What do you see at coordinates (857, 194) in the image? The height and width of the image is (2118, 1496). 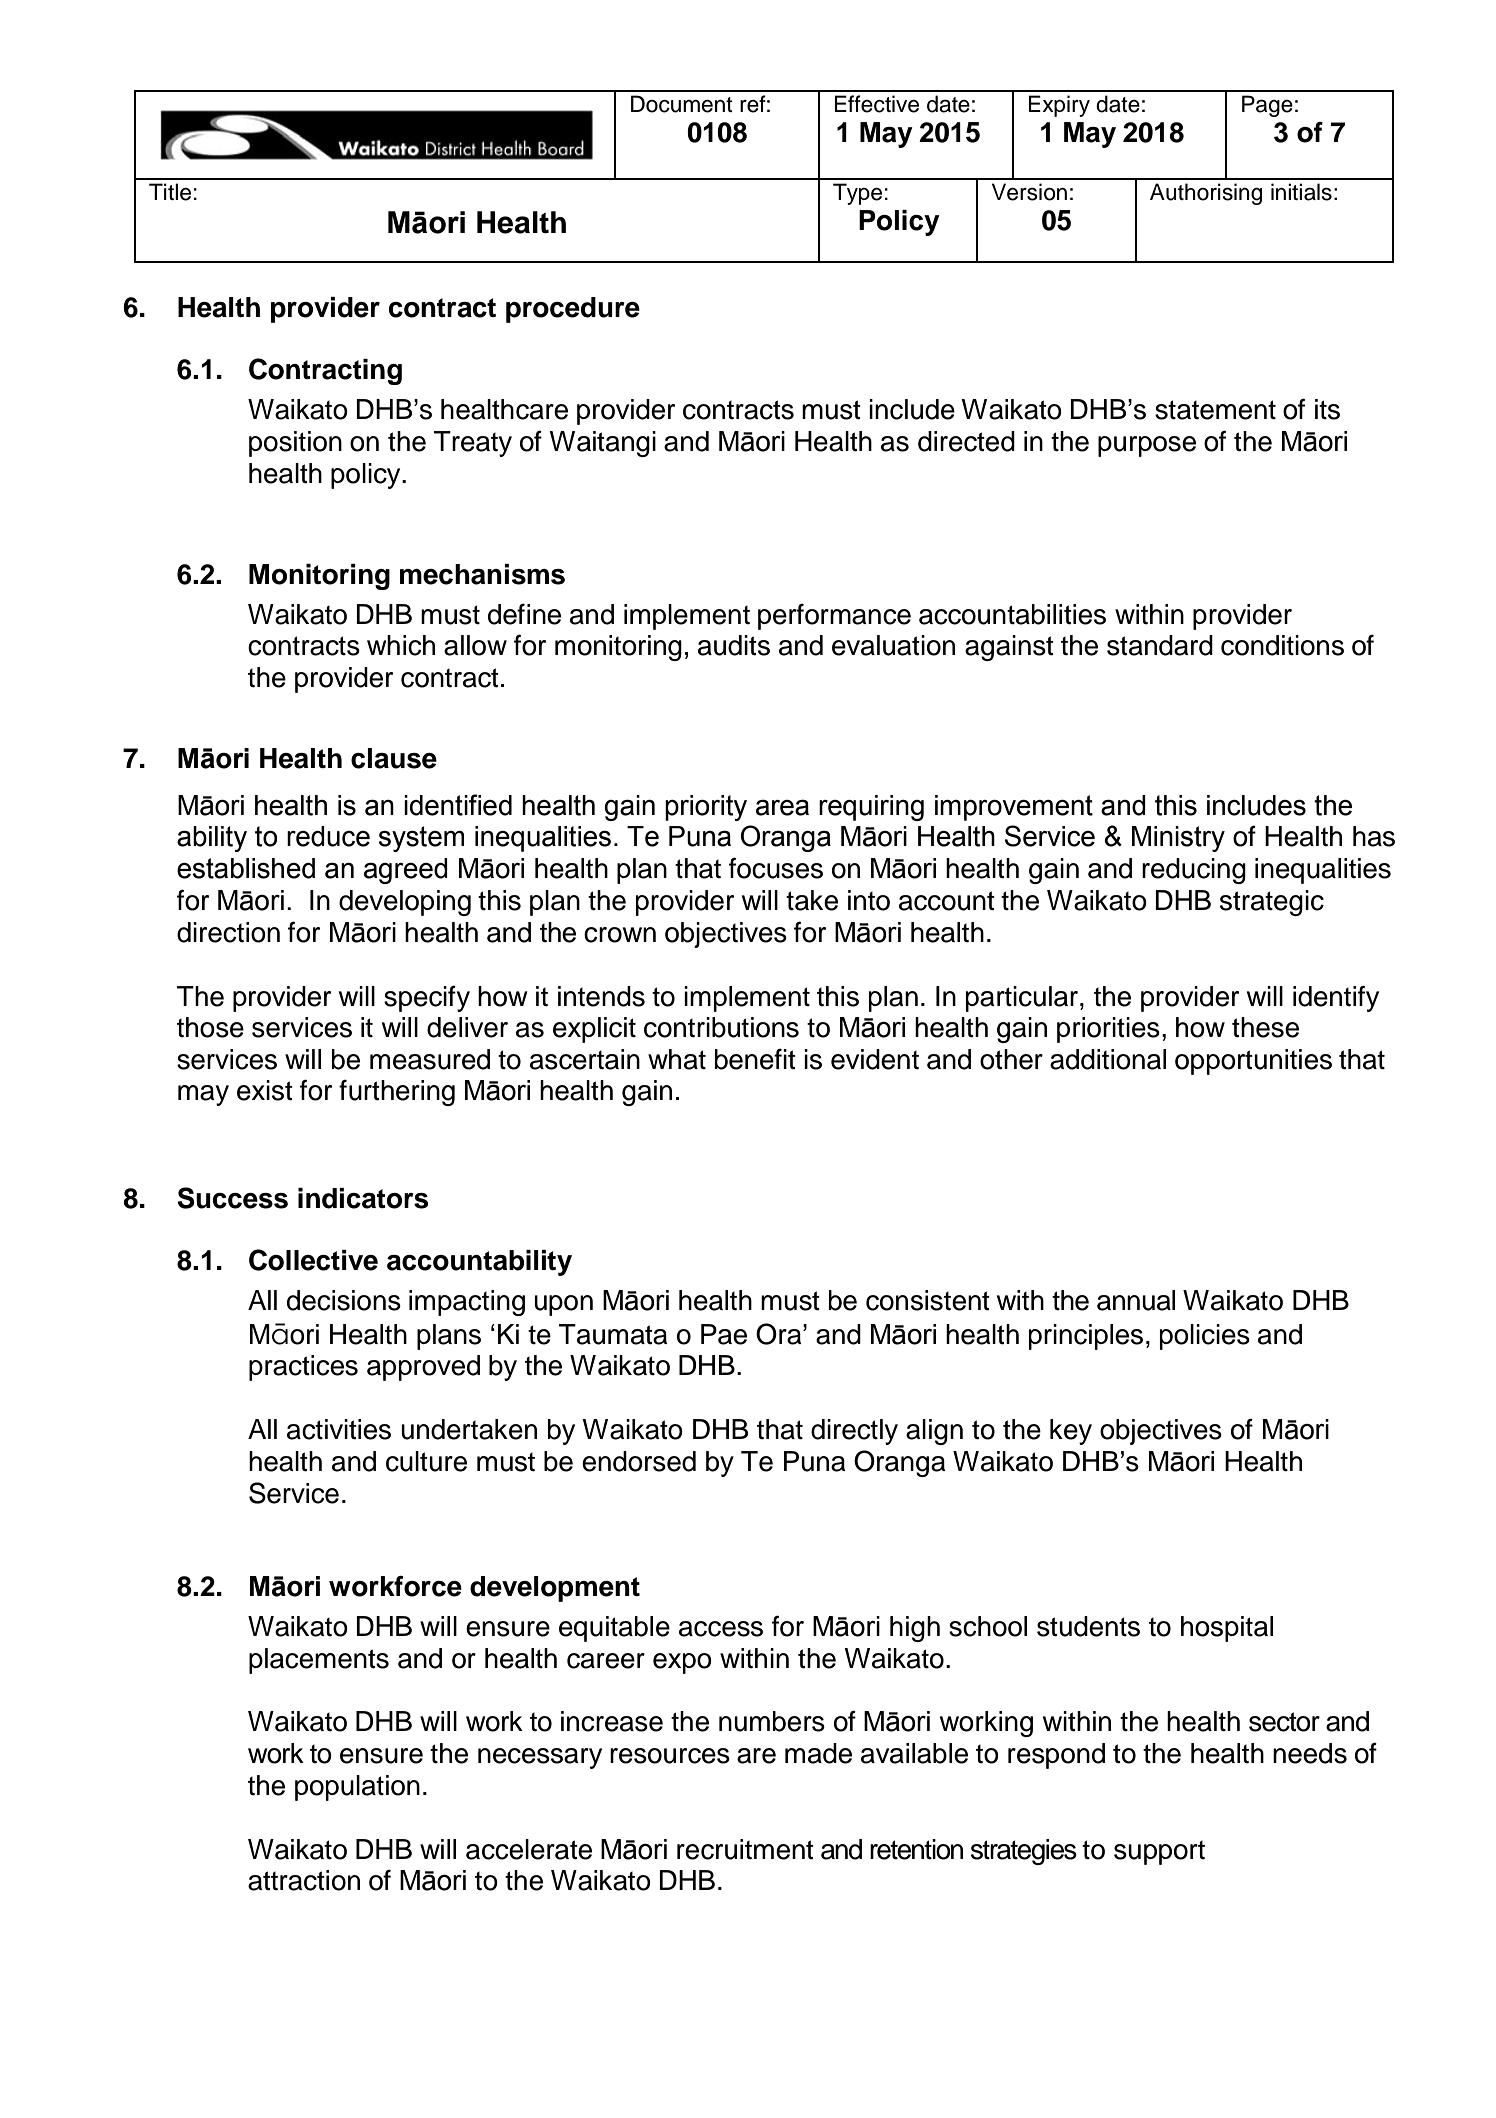 I see `Type` at bounding box center [857, 194].
